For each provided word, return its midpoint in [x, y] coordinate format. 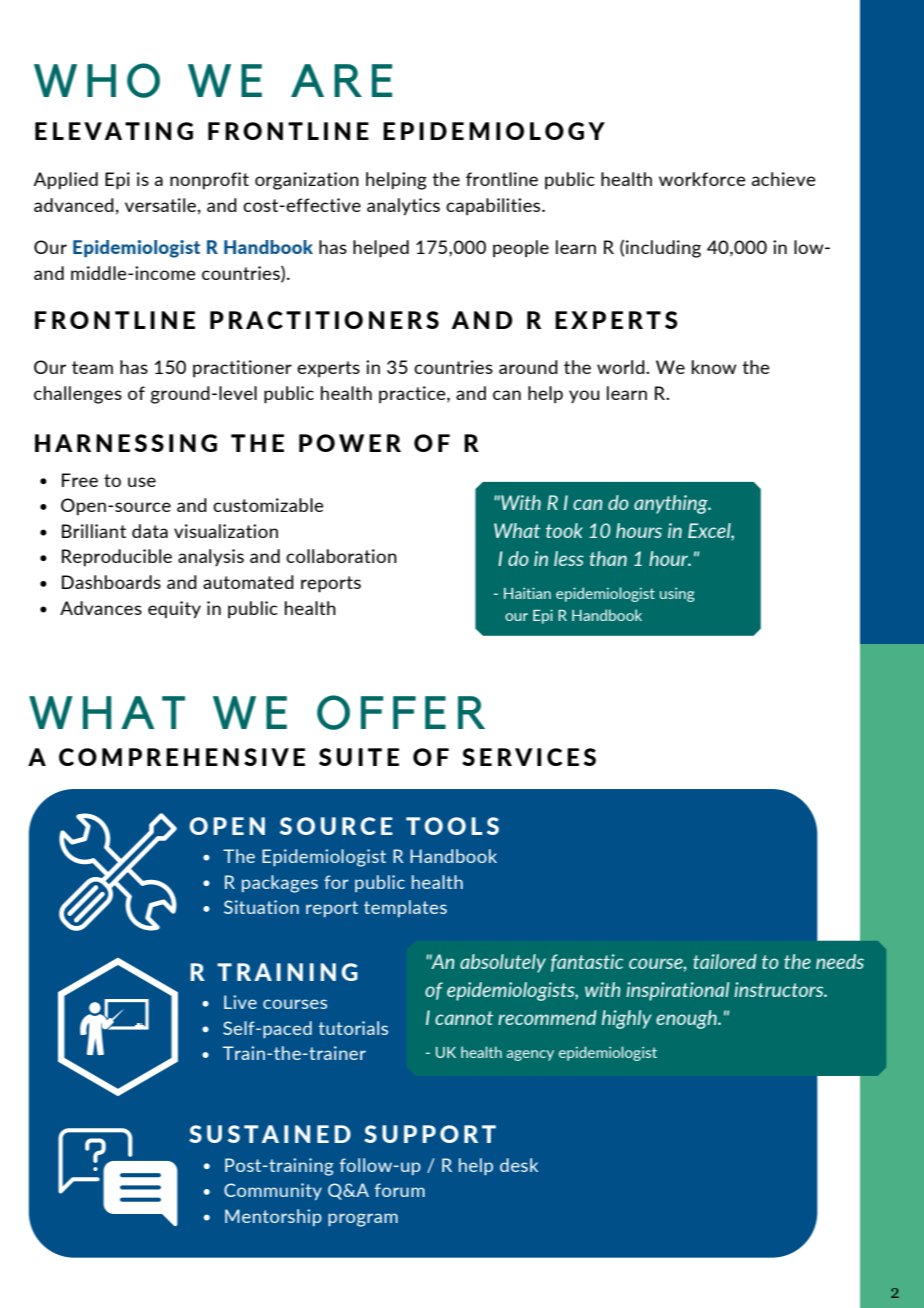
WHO [97, 80]
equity [174, 610]
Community [273, 1191]
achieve [784, 179]
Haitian [527, 593]
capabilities [494, 207]
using [677, 594]
